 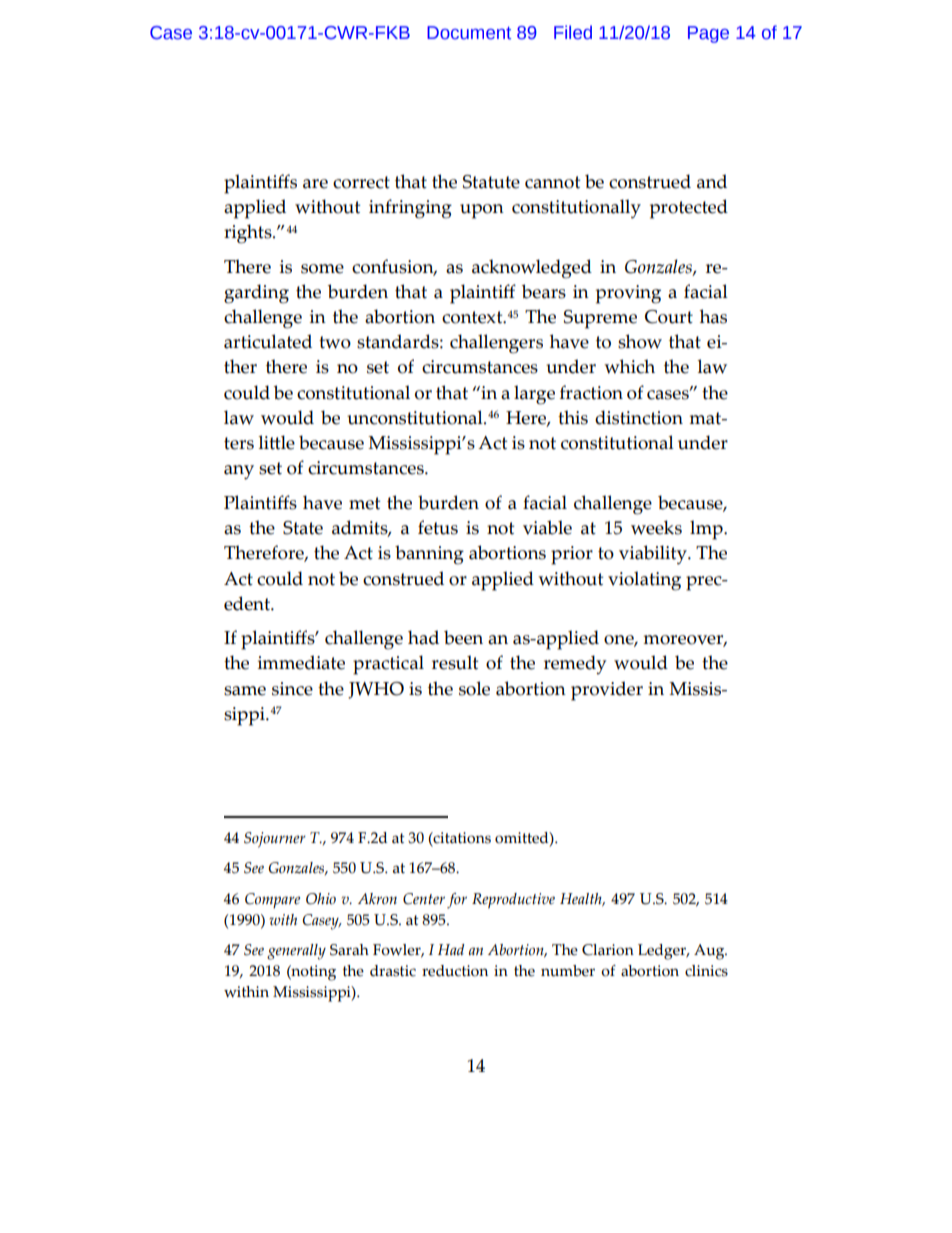 I want to click on reduction, so click(x=455, y=971).
